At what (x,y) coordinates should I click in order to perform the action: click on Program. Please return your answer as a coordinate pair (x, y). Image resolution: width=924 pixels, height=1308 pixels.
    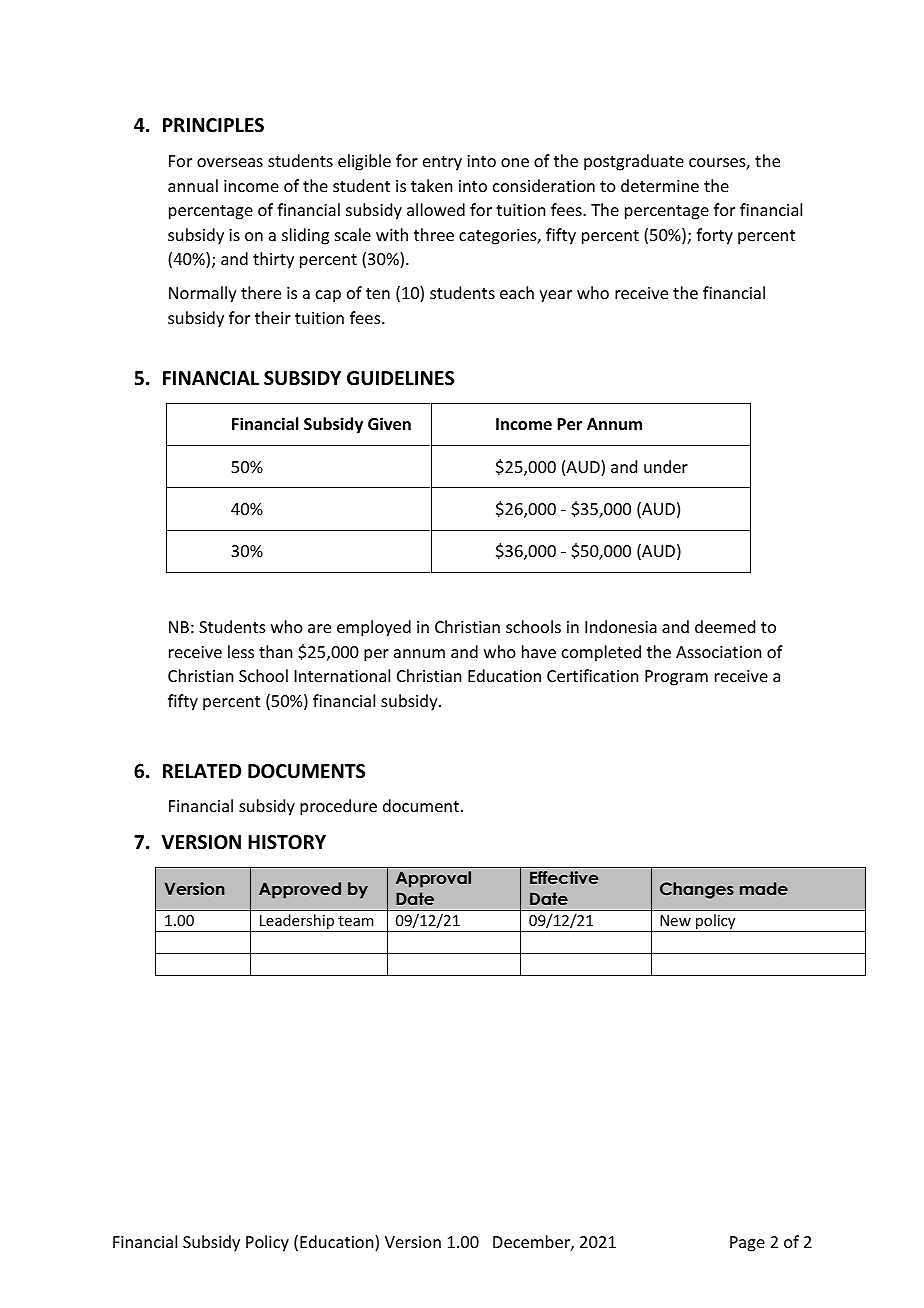
    Looking at the image, I should click on (676, 678).
